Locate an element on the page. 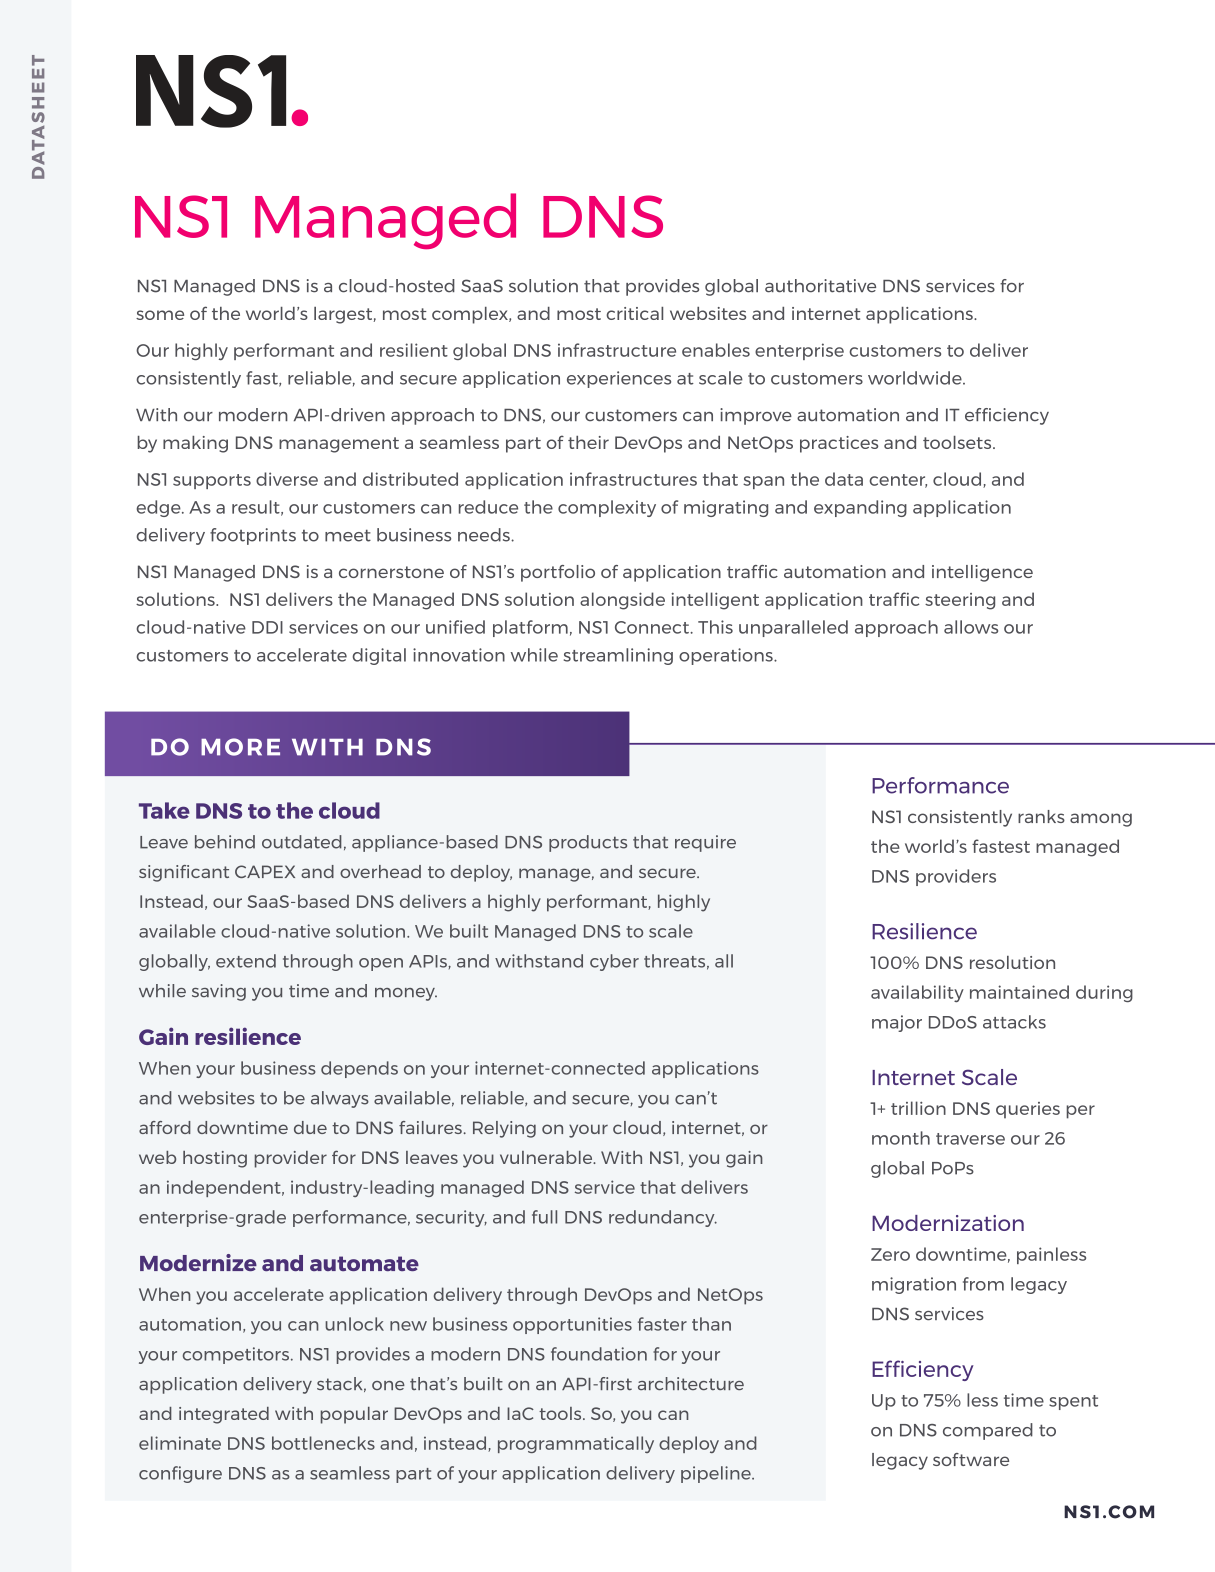  products is located at coordinates (588, 843).
